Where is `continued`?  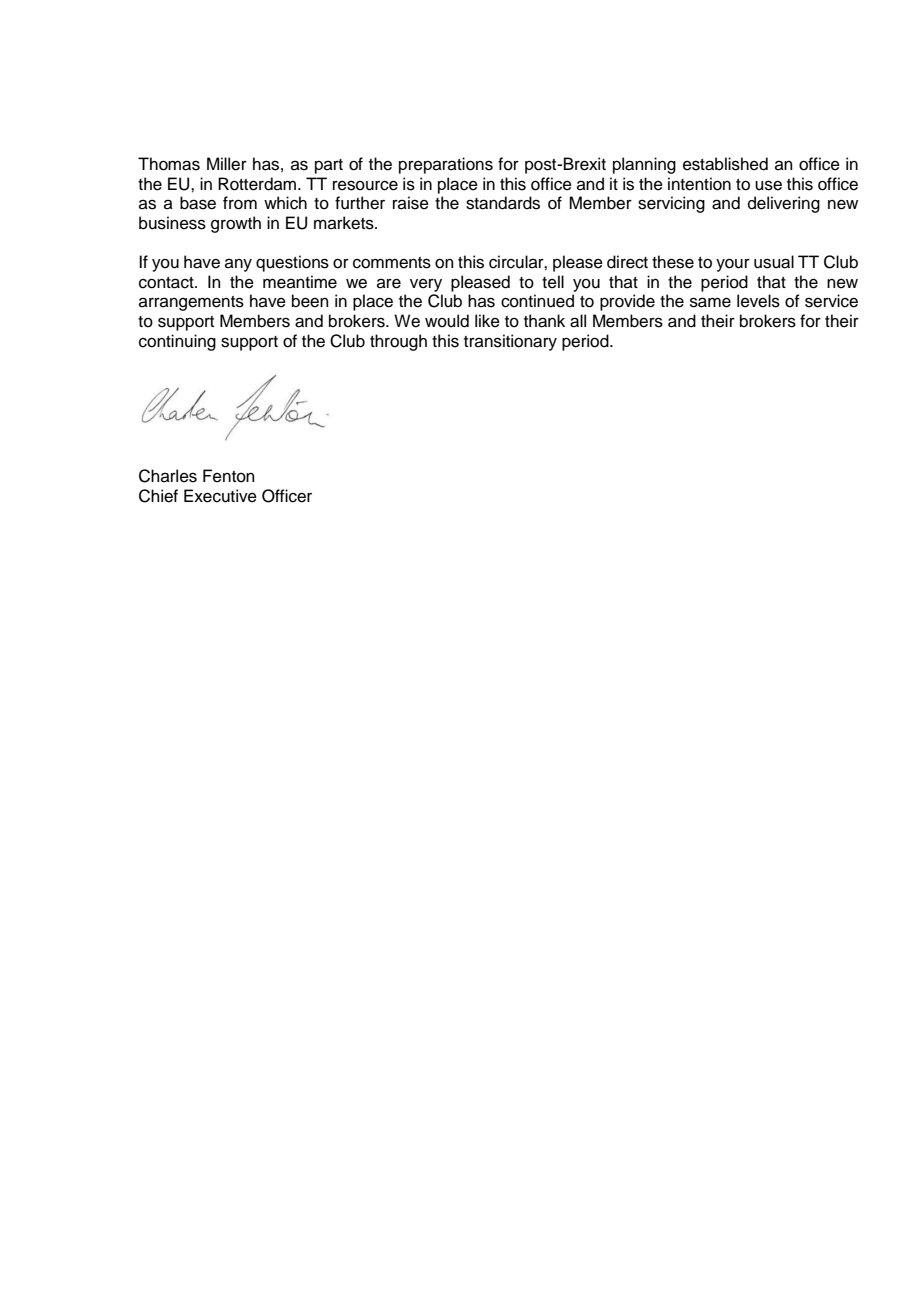
continued is located at coordinates (537, 301).
